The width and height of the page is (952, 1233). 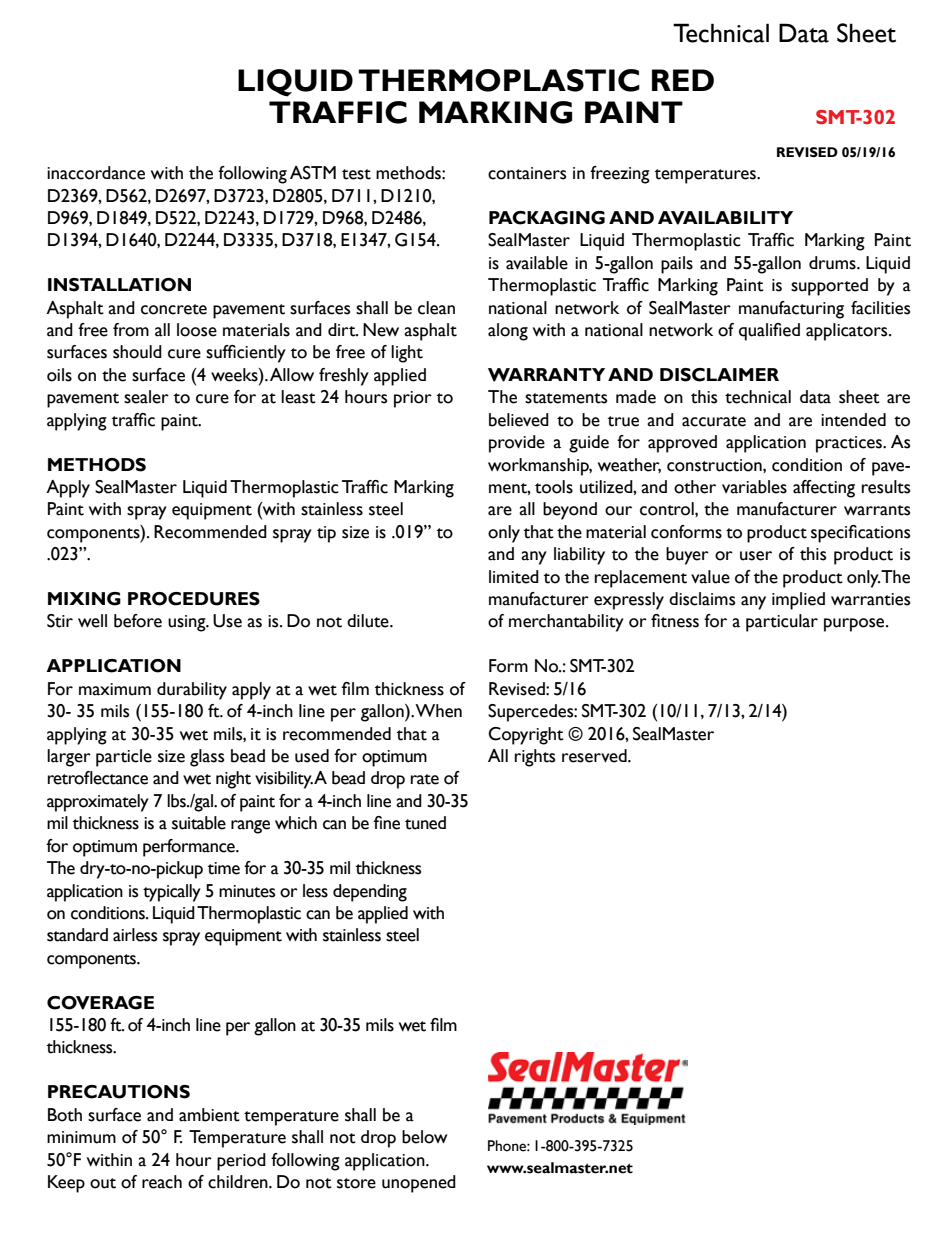 I want to click on ASTM, so click(x=313, y=173).
